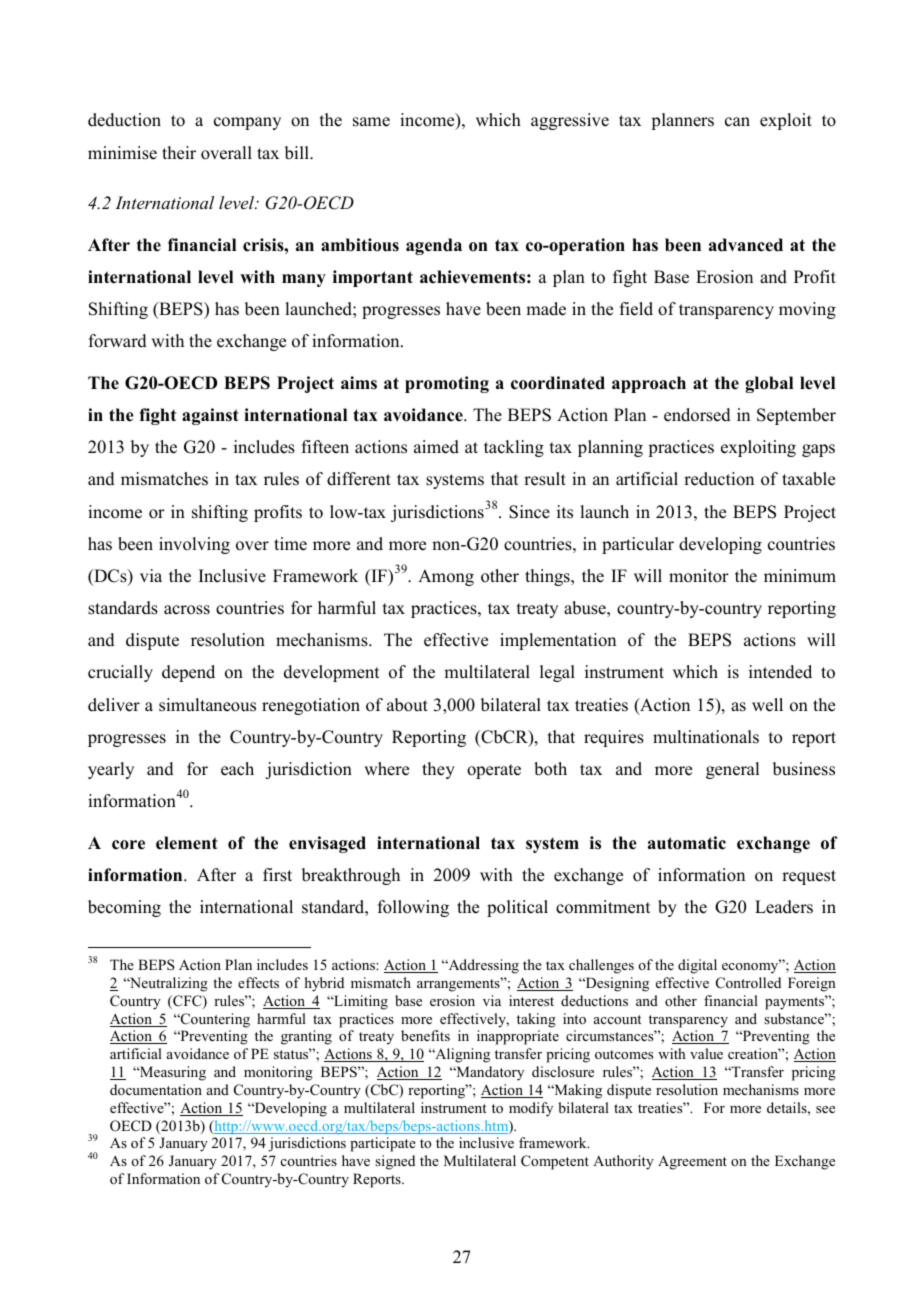 Image resolution: width=924 pixels, height=1308 pixels. I want to click on Among, so click(446, 577).
